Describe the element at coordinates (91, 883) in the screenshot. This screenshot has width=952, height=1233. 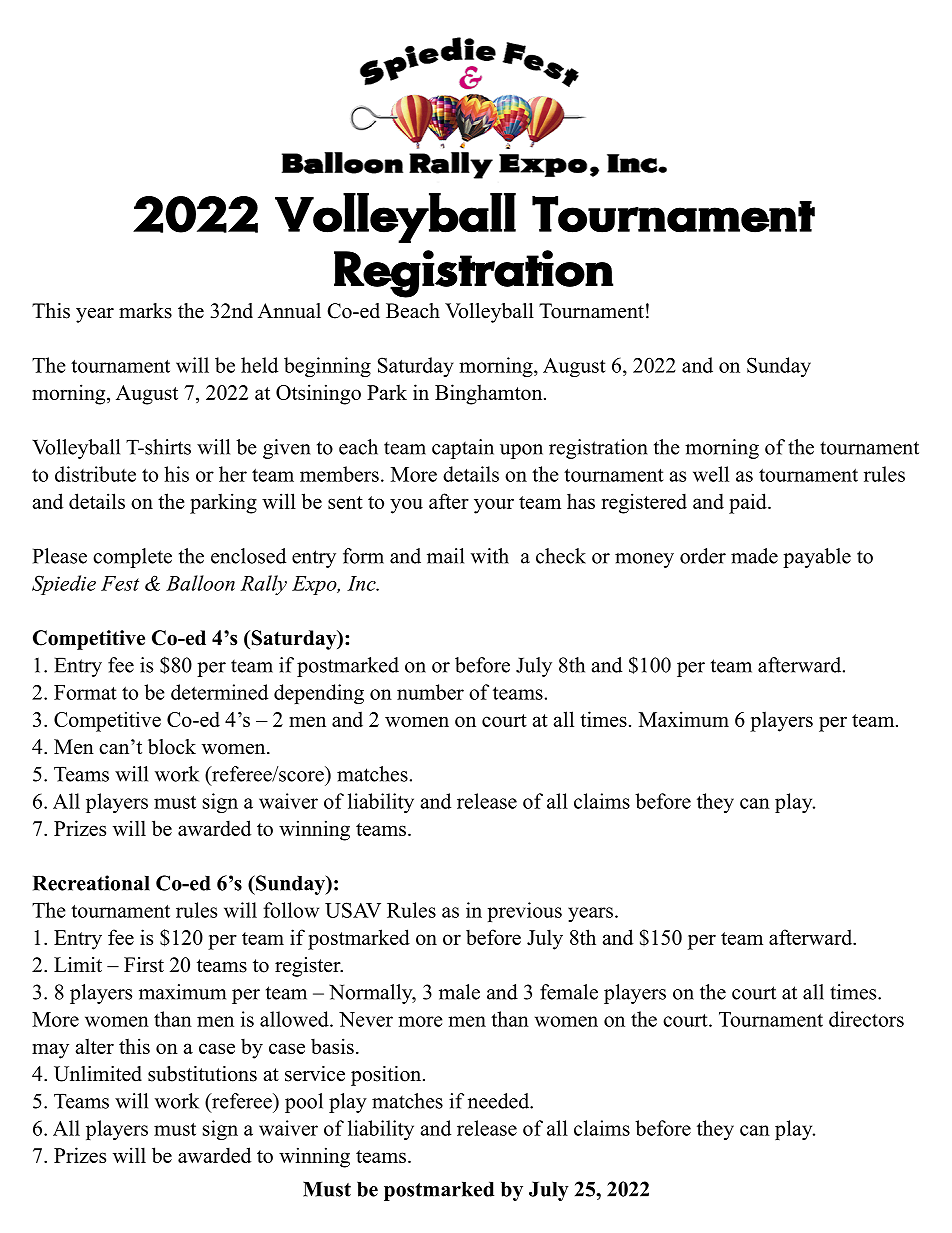
I see `Recreational` at that location.
